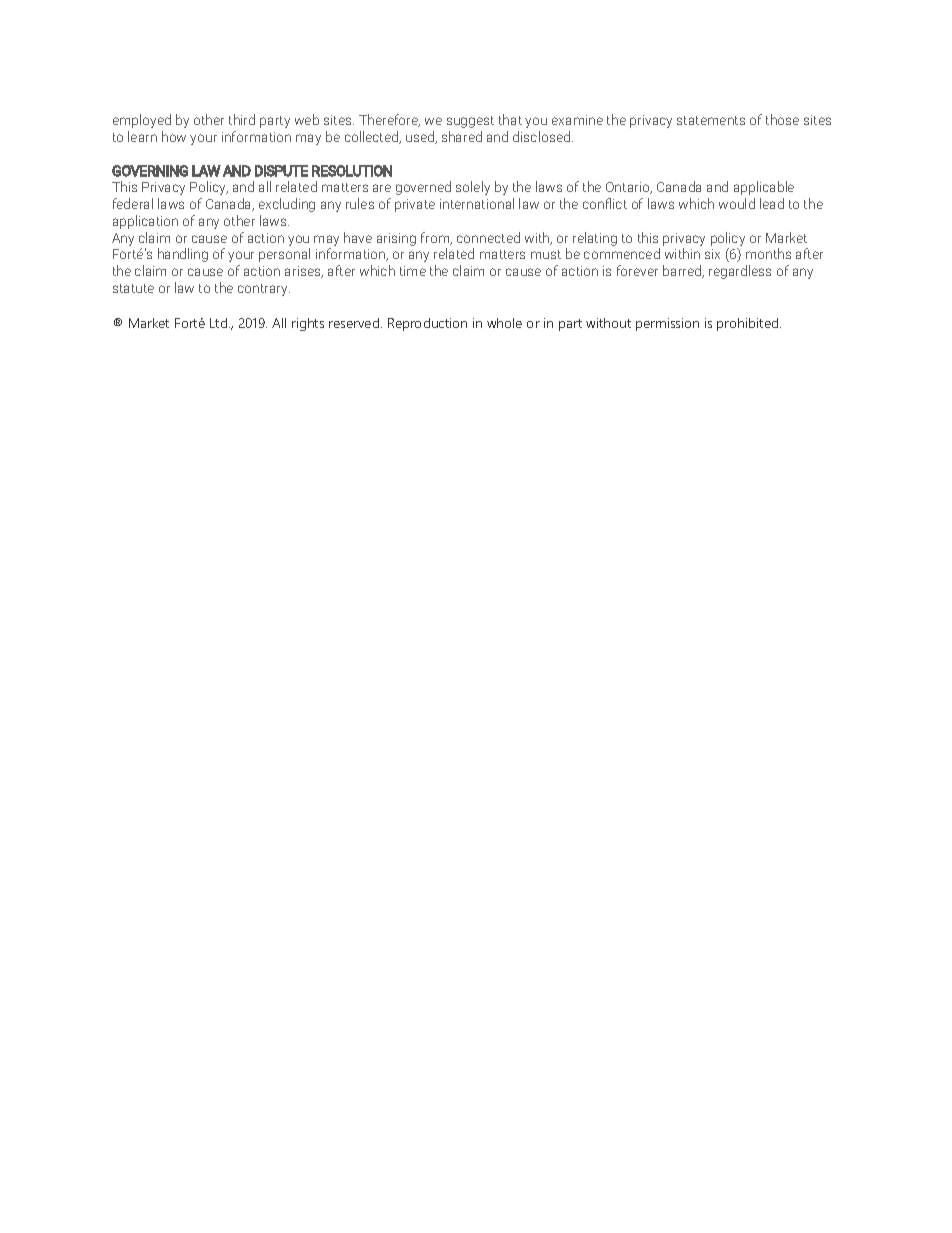  I want to click on third, so click(242, 119).
